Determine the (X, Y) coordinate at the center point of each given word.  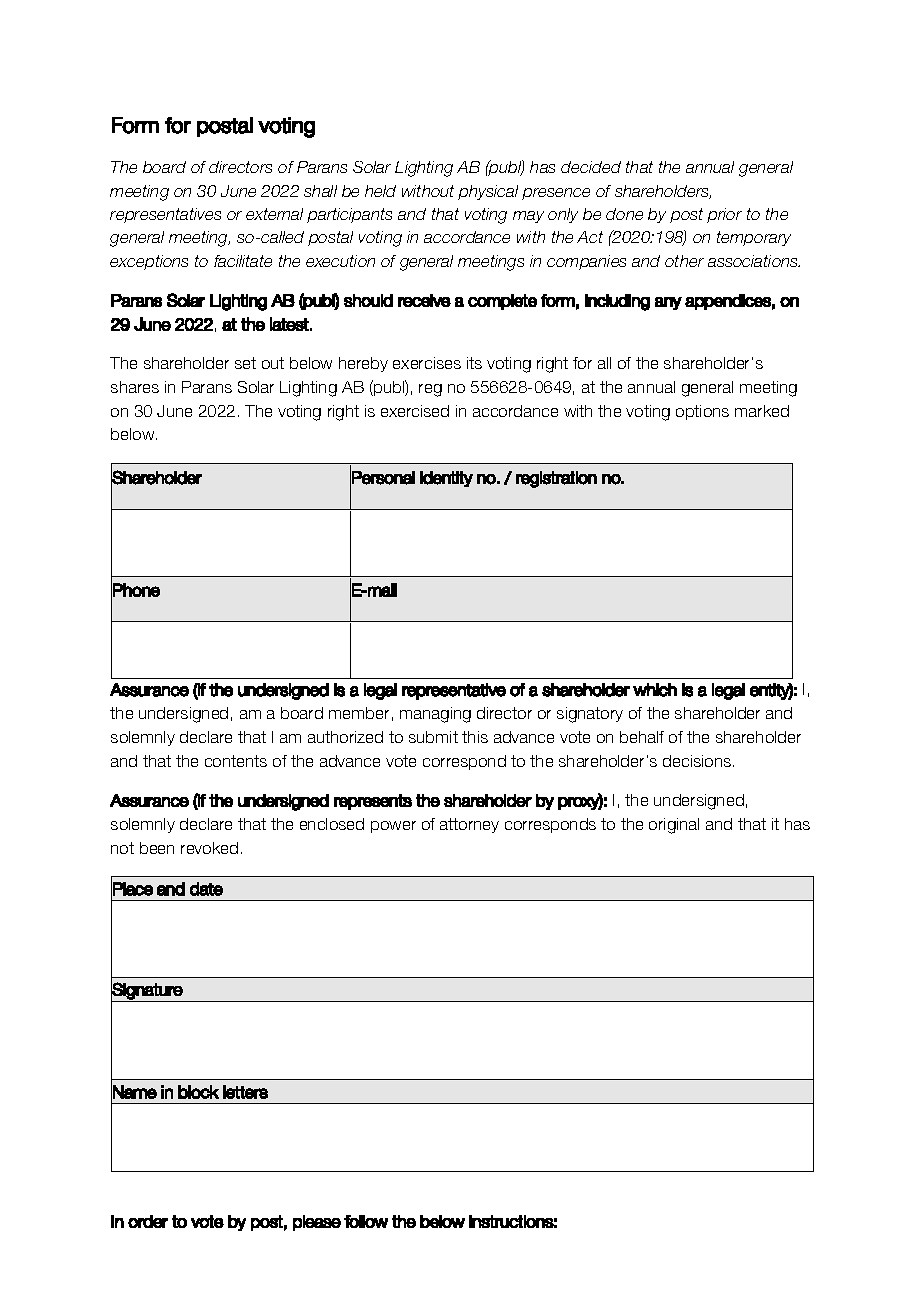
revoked (209, 848)
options (702, 412)
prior (724, 215)
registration (556, 479)
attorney (469, 825)
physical (488, 192)
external (274, 214)
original (674, 826)
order (148, 1221)
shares (135, 387)
